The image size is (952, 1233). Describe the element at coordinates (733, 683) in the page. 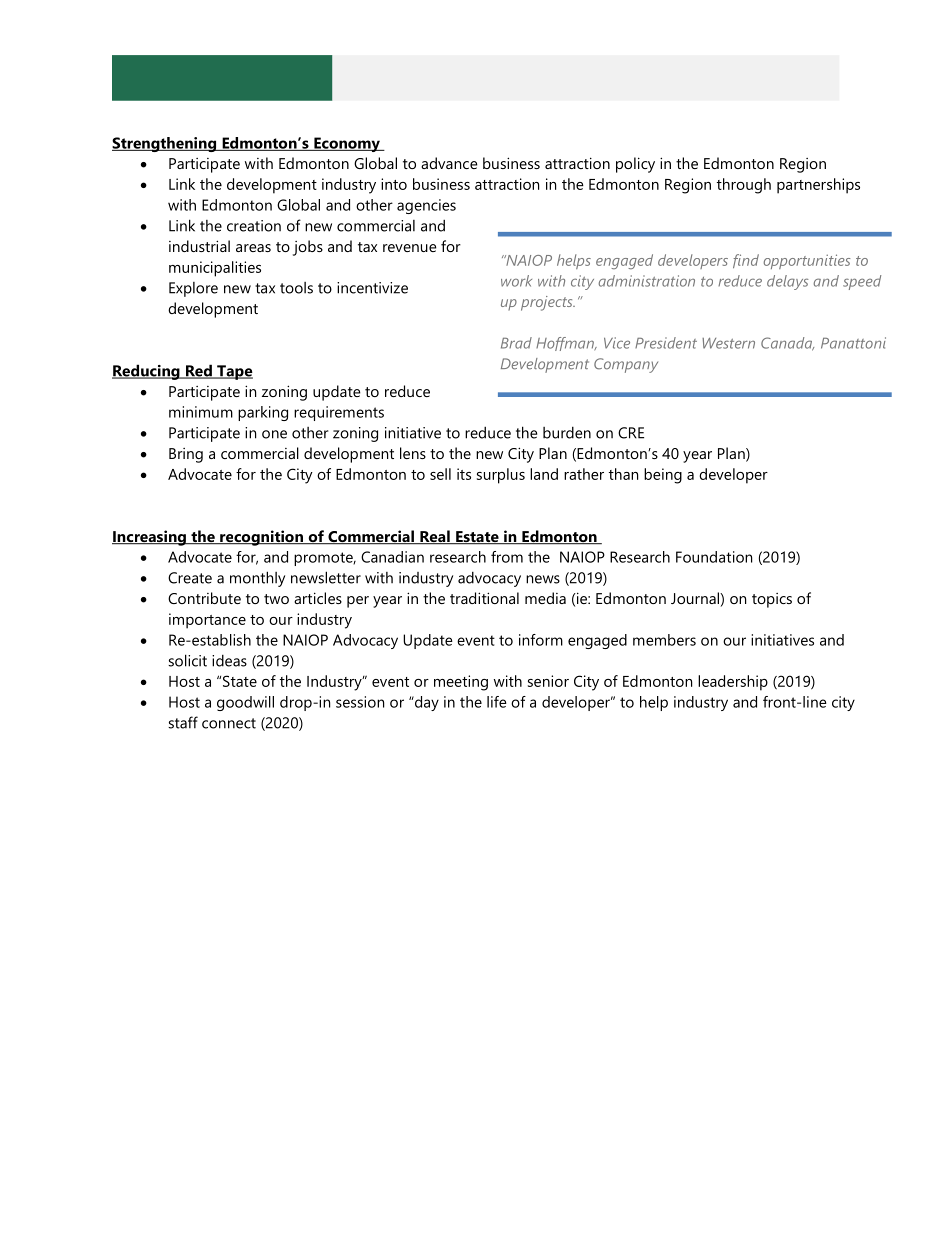

I see `leadership` at that location.
